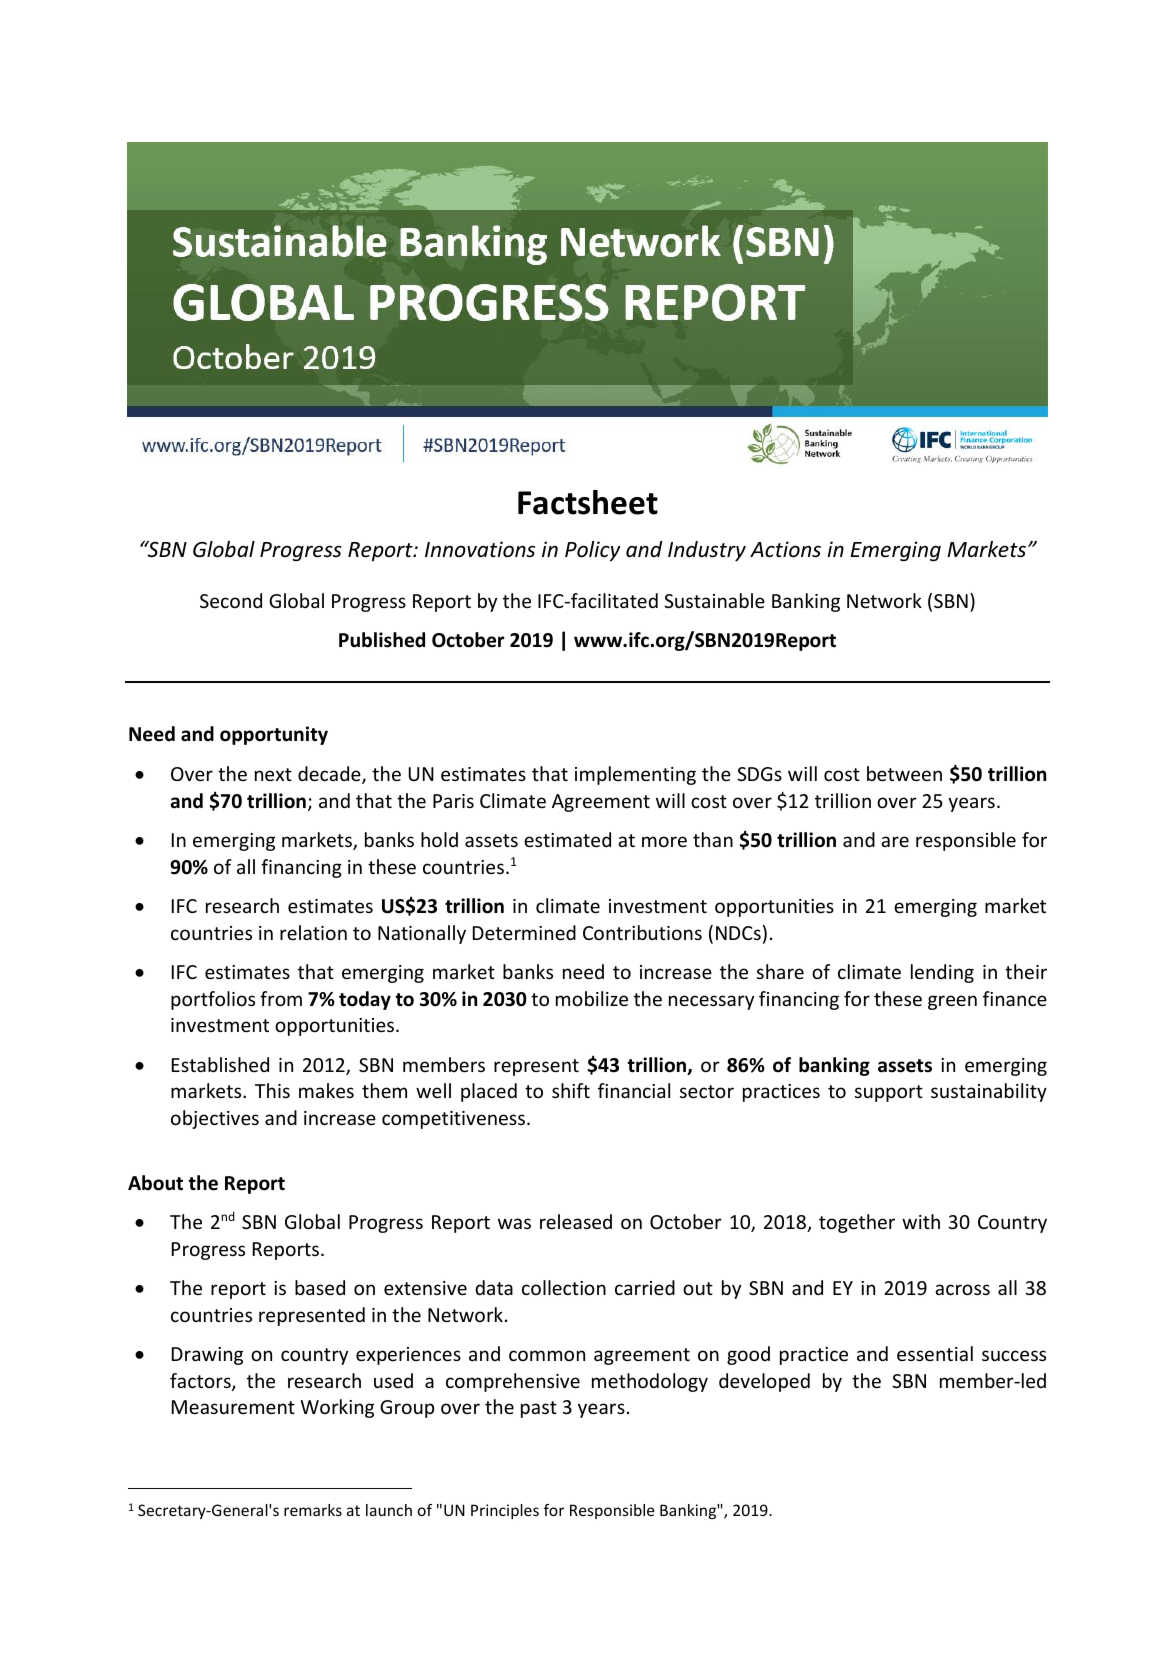 The width and height of the image is (1175, 1663). I want to click on from, so click(281, 998).
